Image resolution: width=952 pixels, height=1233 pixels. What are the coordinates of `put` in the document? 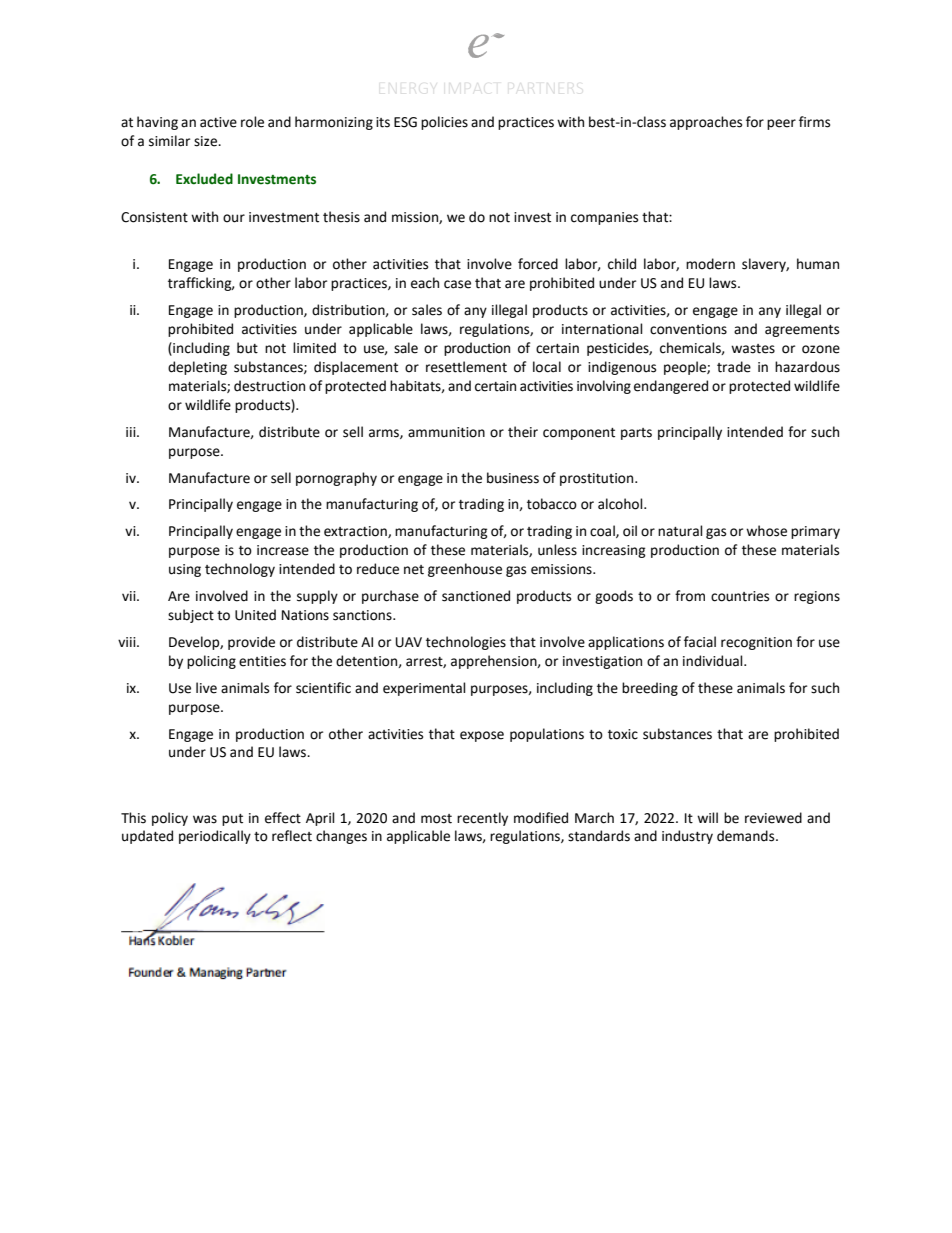 It's located at (232, 820).
